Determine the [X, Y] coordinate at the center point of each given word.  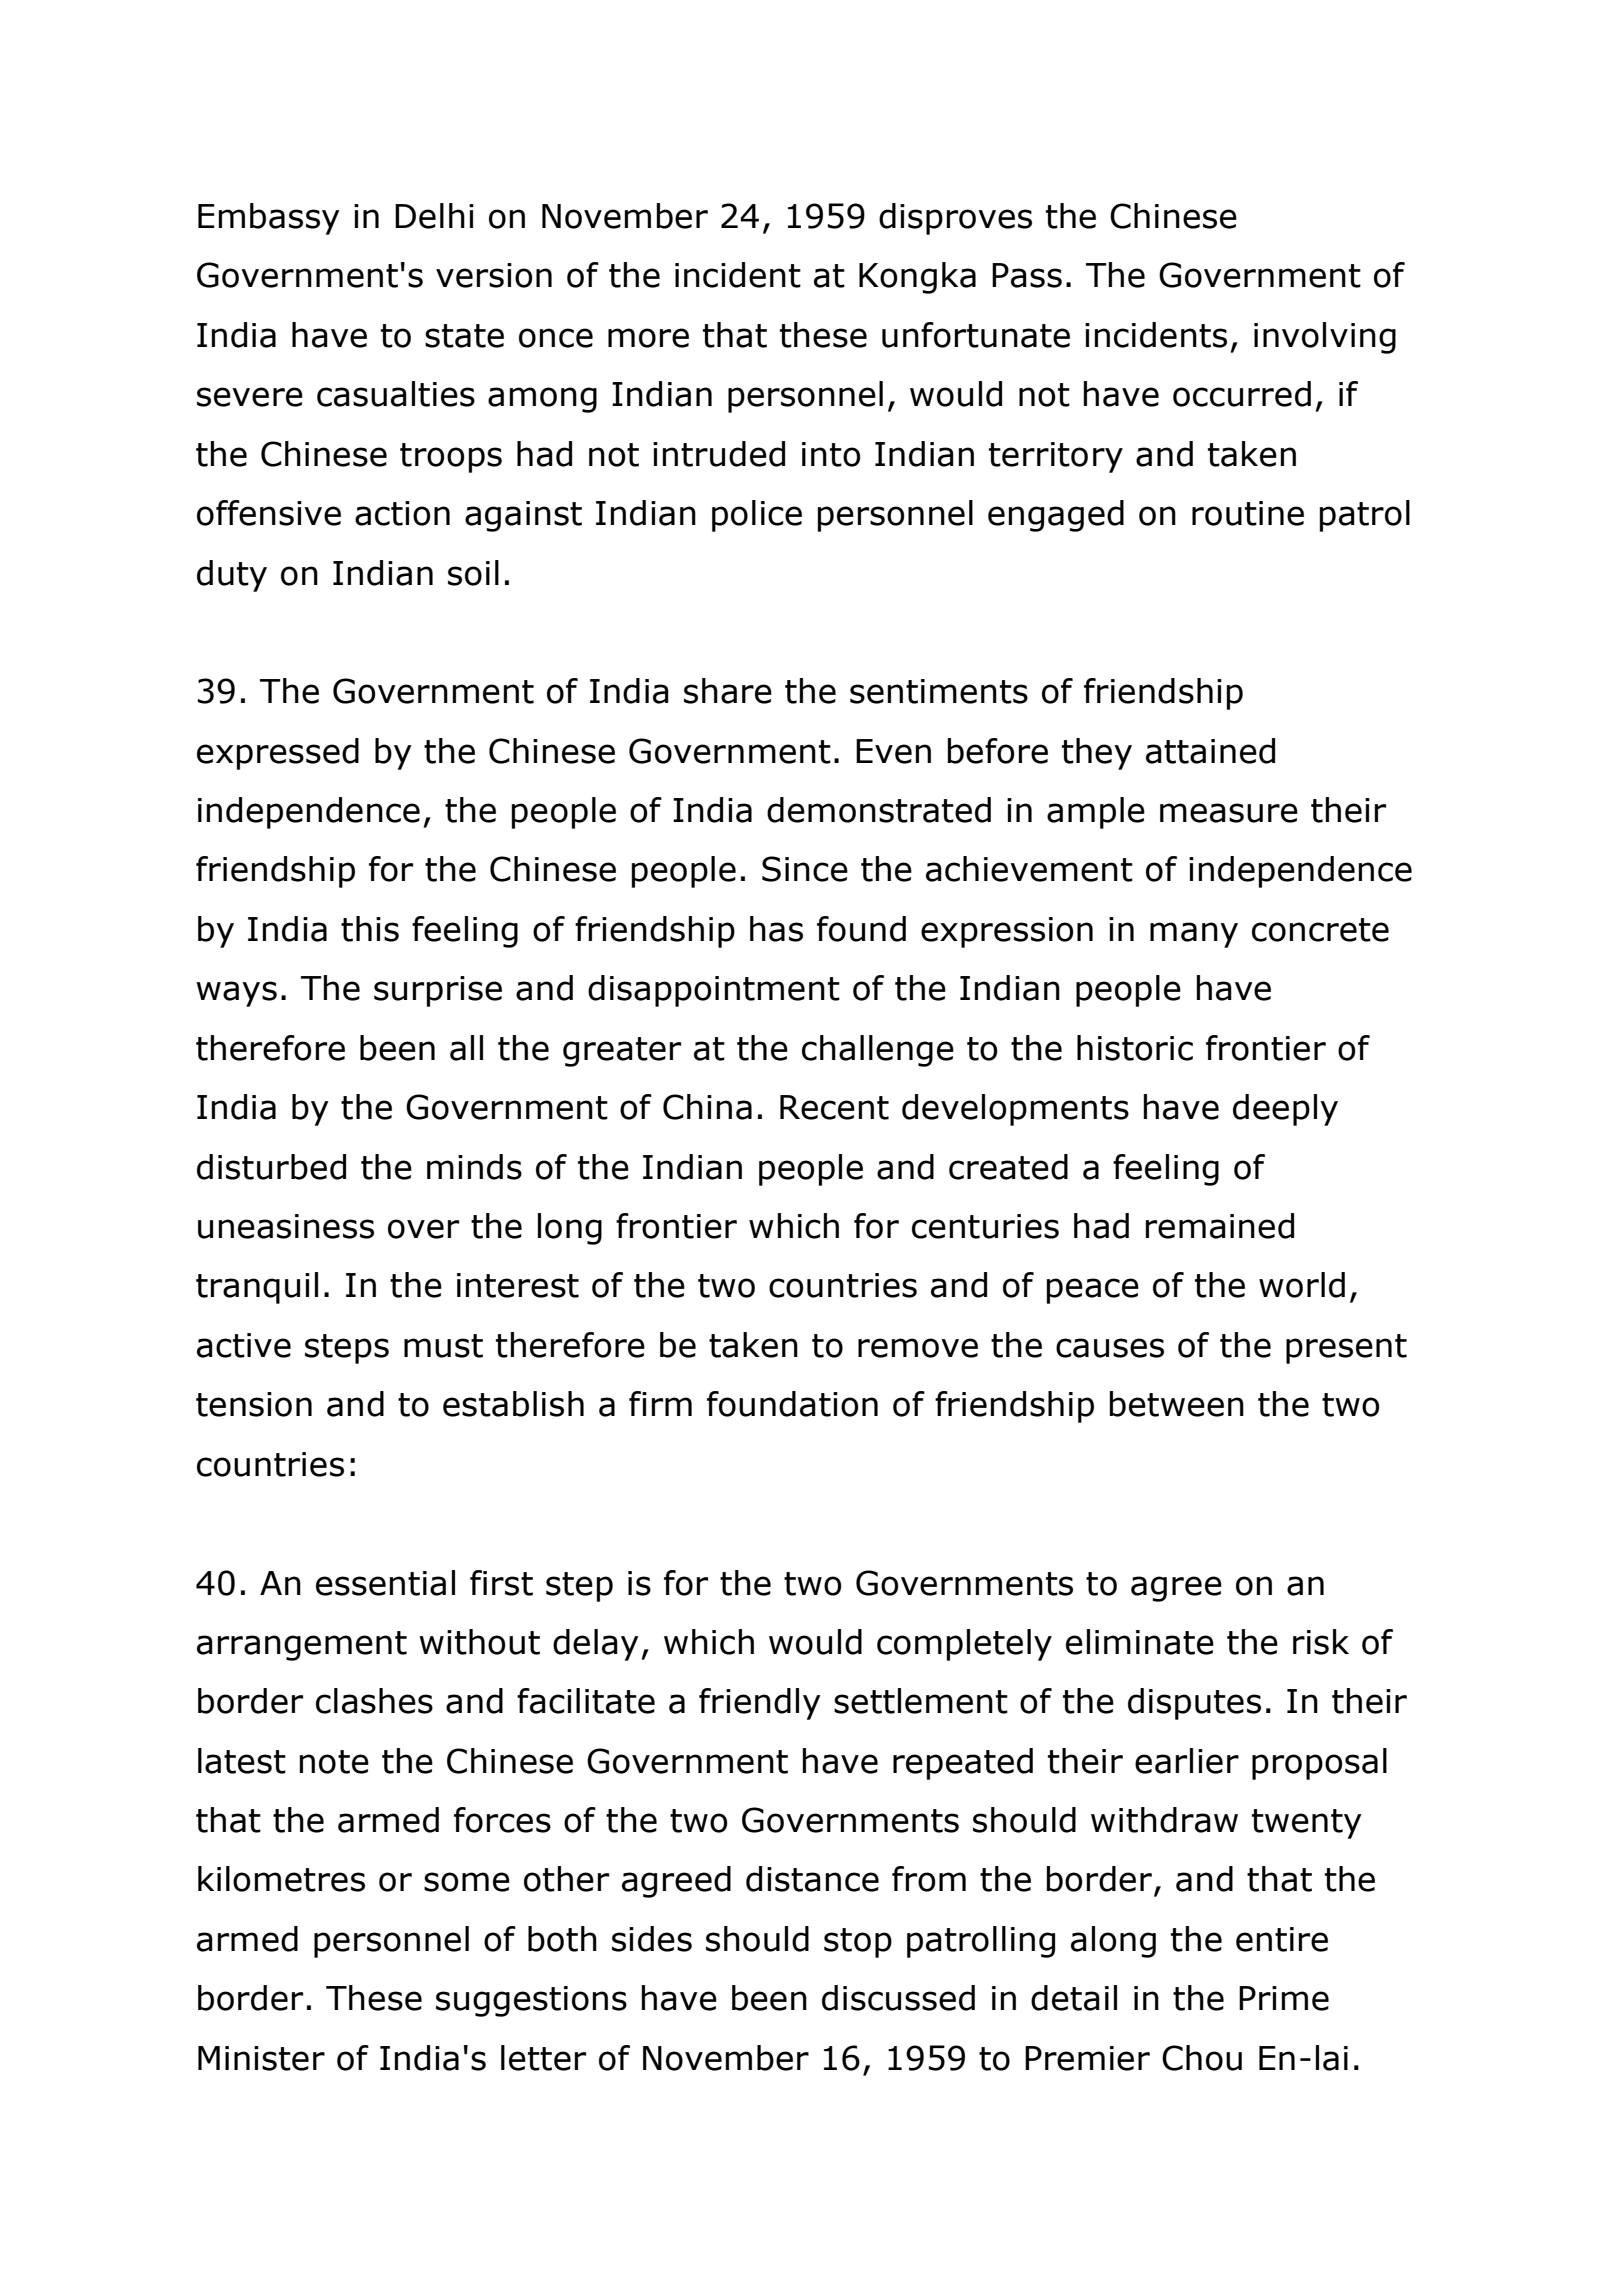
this [370, 929]
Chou [1202, 2058]
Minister [261, 2058]
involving [1325, 338]
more [648, 338]
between [1177, 1404]
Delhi [434, 216]
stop [858, 1943]
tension [254, 1404]
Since [805, 869]
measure [1229, 813]
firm [660, 1403]
